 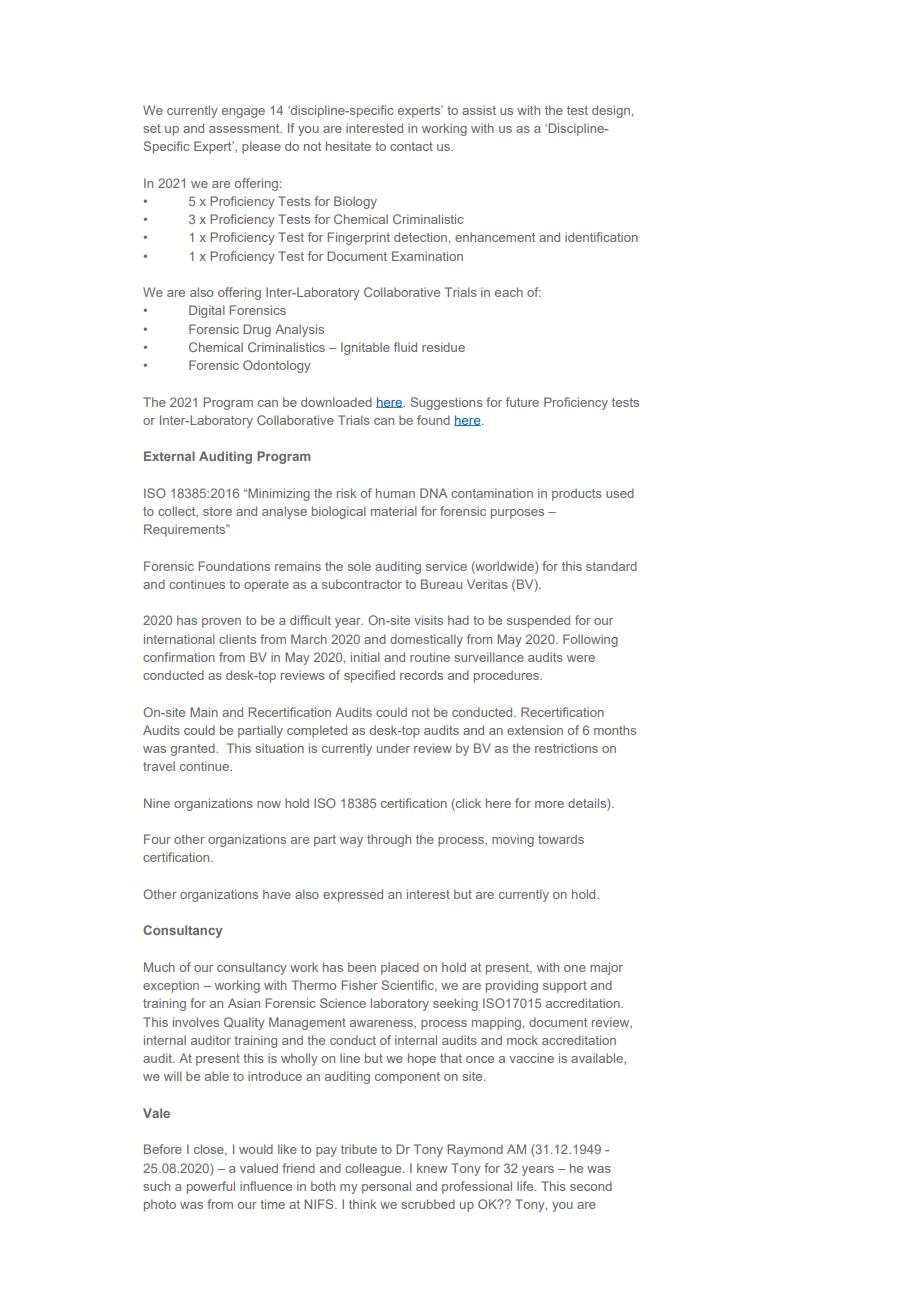 I want to click on colleague, so click(x=374, y=1169).
